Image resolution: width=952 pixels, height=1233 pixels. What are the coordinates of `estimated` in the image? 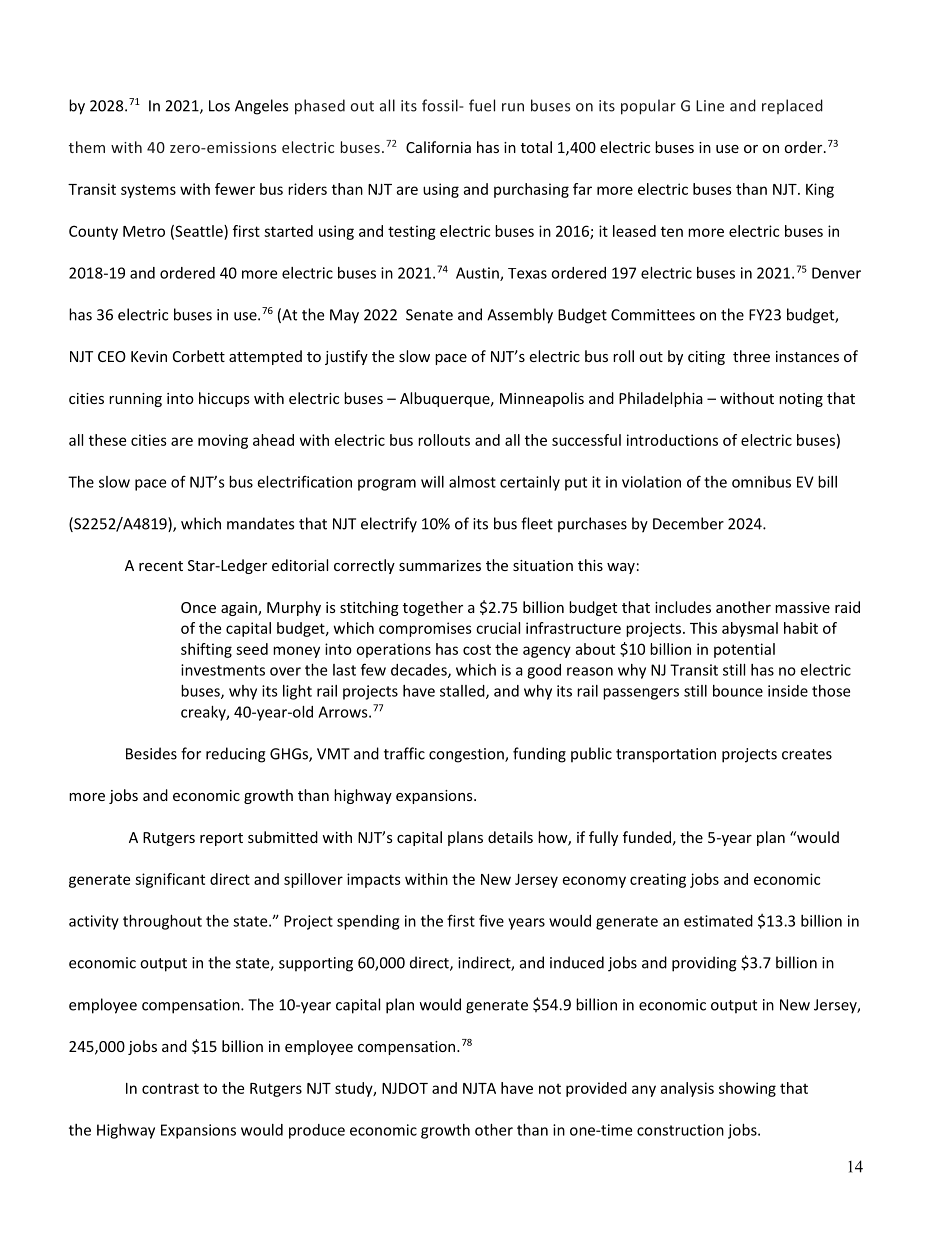 It's located at (718, 921).
